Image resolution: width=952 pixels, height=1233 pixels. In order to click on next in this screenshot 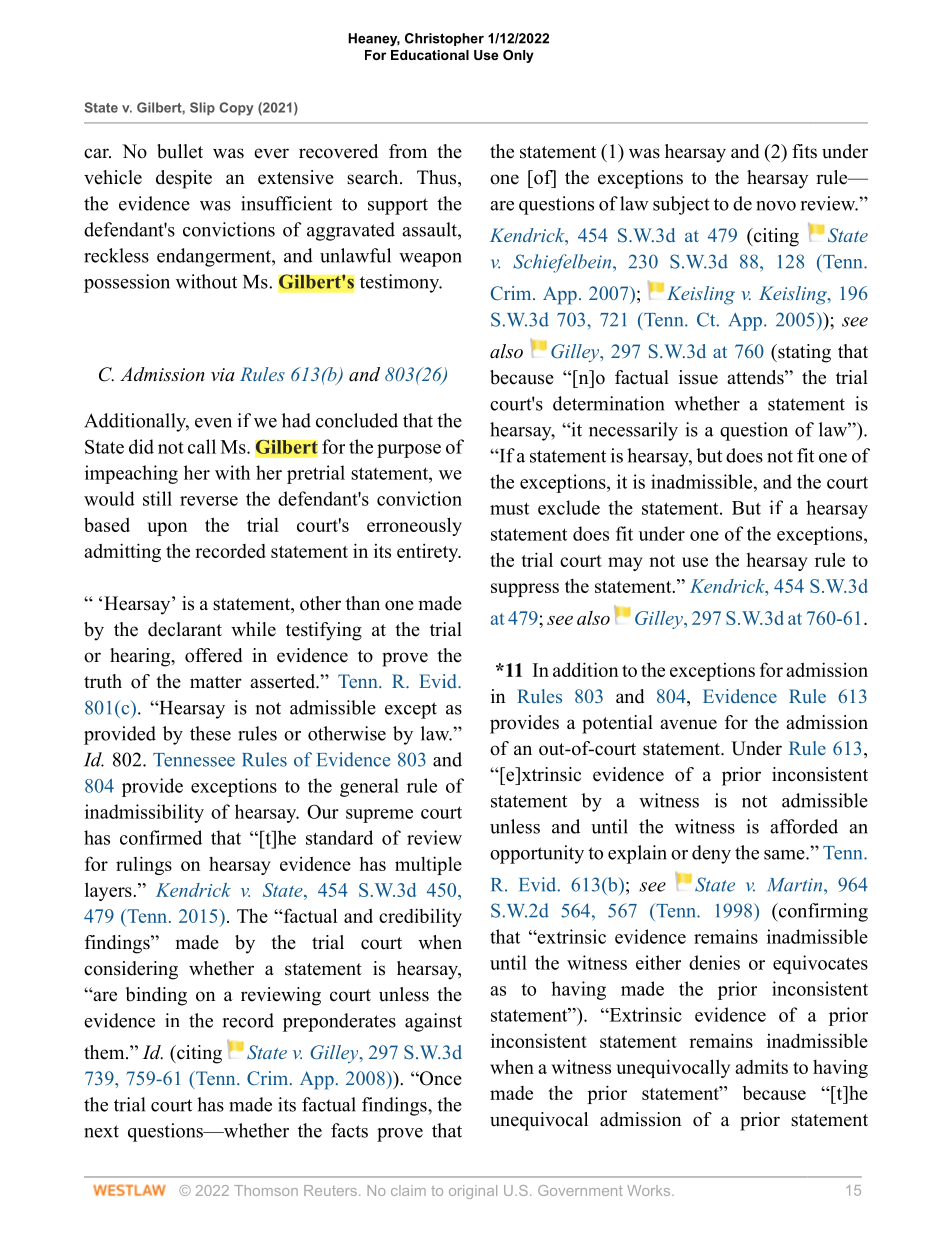, I will do `click(101, 1131)`.
